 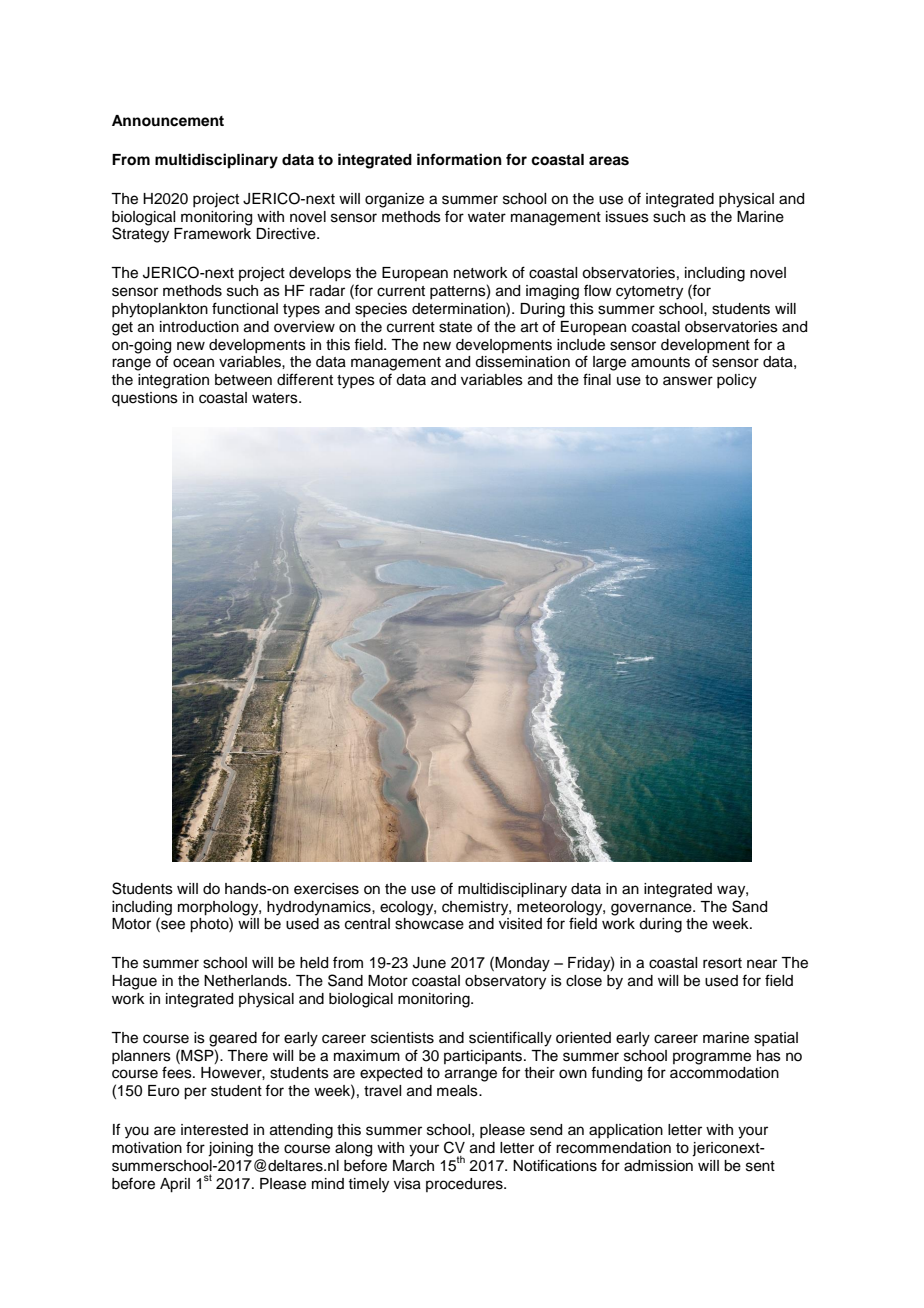 I want to click on admission, so click(x=658, y=1166).
